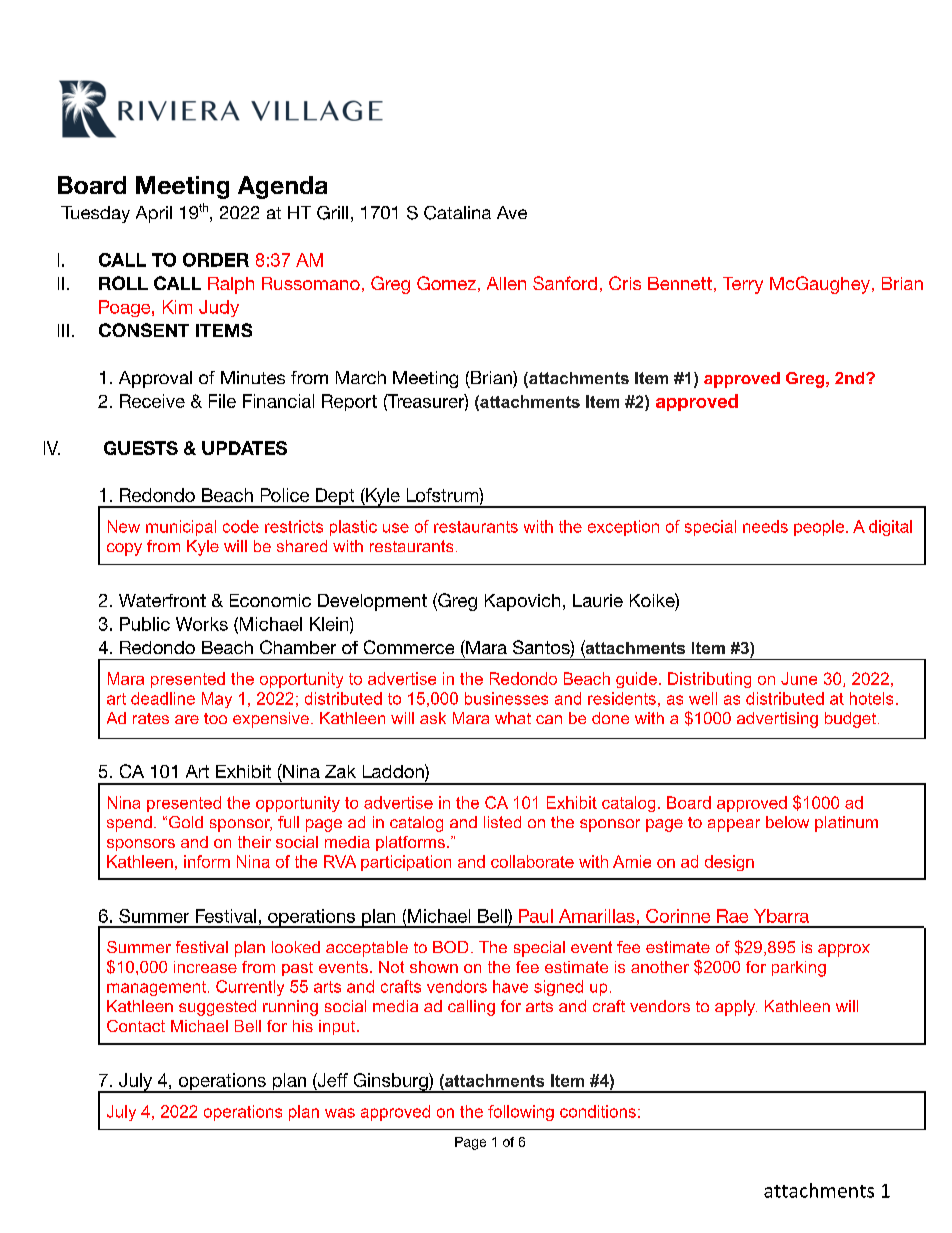 This image has height=1233, width=952. I want to click on Contact, so click(136, 1026).
